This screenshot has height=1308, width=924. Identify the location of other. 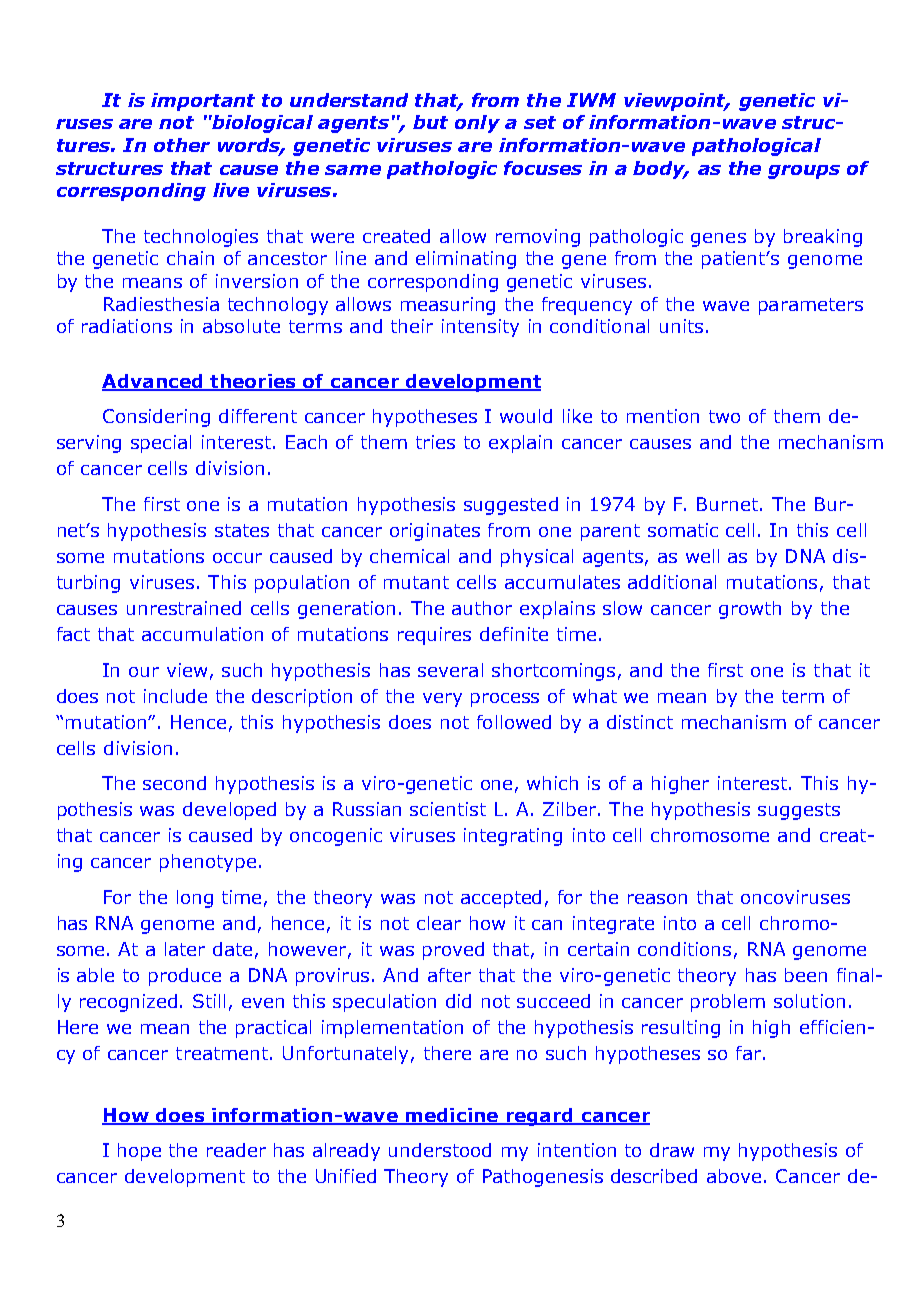
(182, 145).
